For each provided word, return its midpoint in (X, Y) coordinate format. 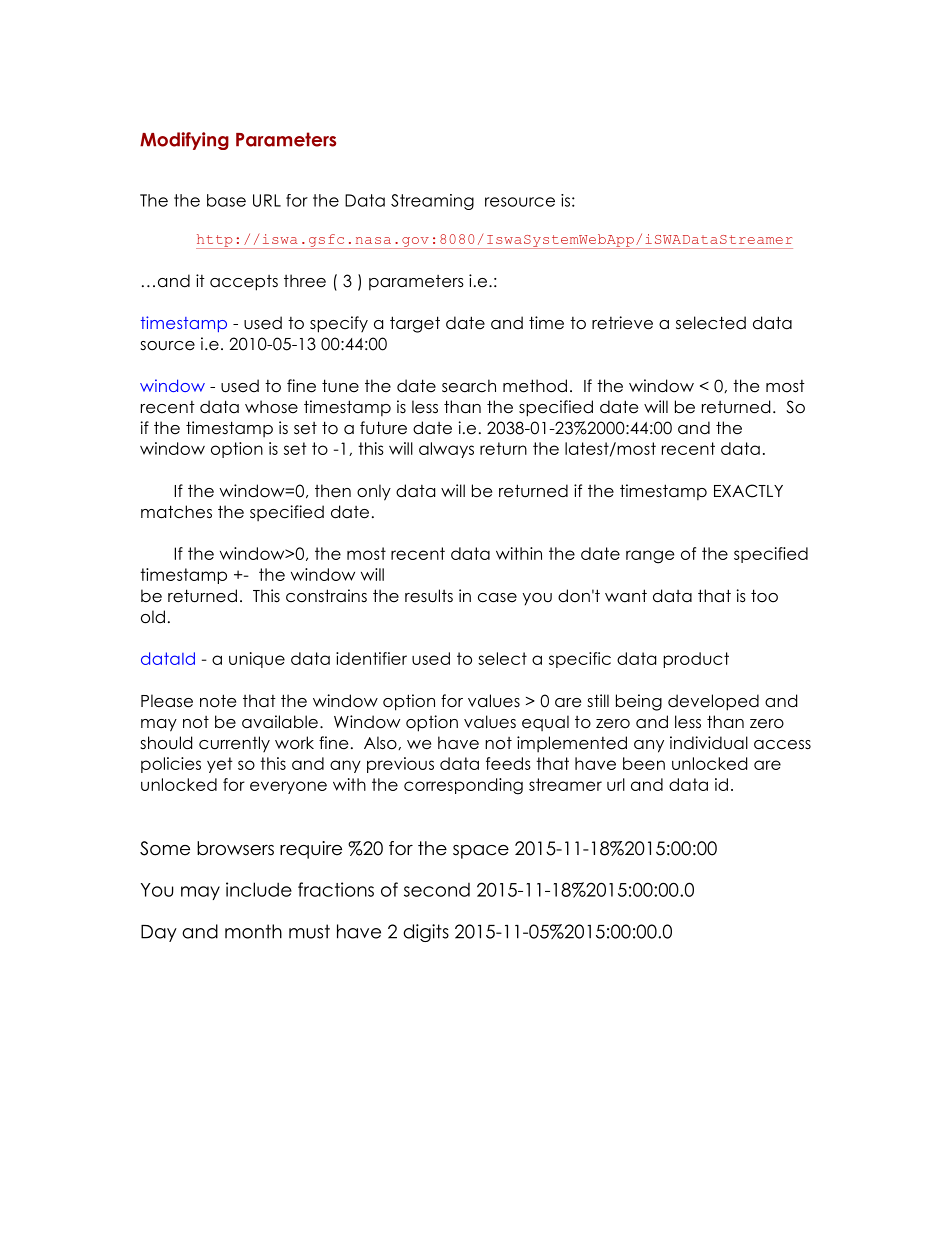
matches (176, 512)
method (535, 386)
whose (271, 407)
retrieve (622, 323)
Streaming (432, 202)
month (253, 931)
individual (709, 743)
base (226, 200)
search (469, 386)
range (650, 557)
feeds (508, 763)
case (497, 598)
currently (234, 744)
